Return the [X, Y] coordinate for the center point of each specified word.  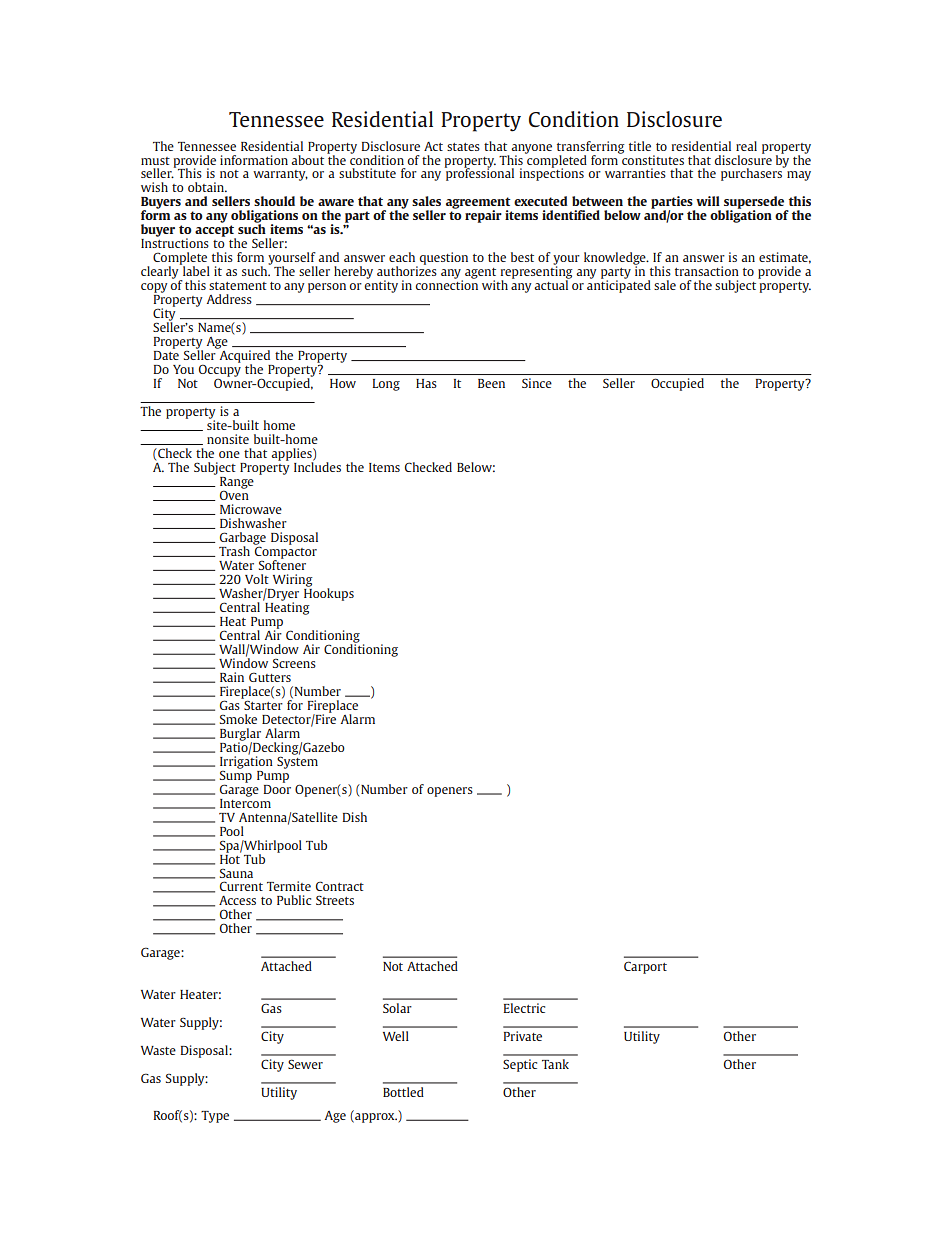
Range [237, 484]
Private [523, 1036]
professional [479, 173]
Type [215, 1117]
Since [537, 383]
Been [491, 383]
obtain [207, 187]
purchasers [753, 173]
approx [375, 1118]
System [297, 761]
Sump [236, 776]
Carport [645, 967]
